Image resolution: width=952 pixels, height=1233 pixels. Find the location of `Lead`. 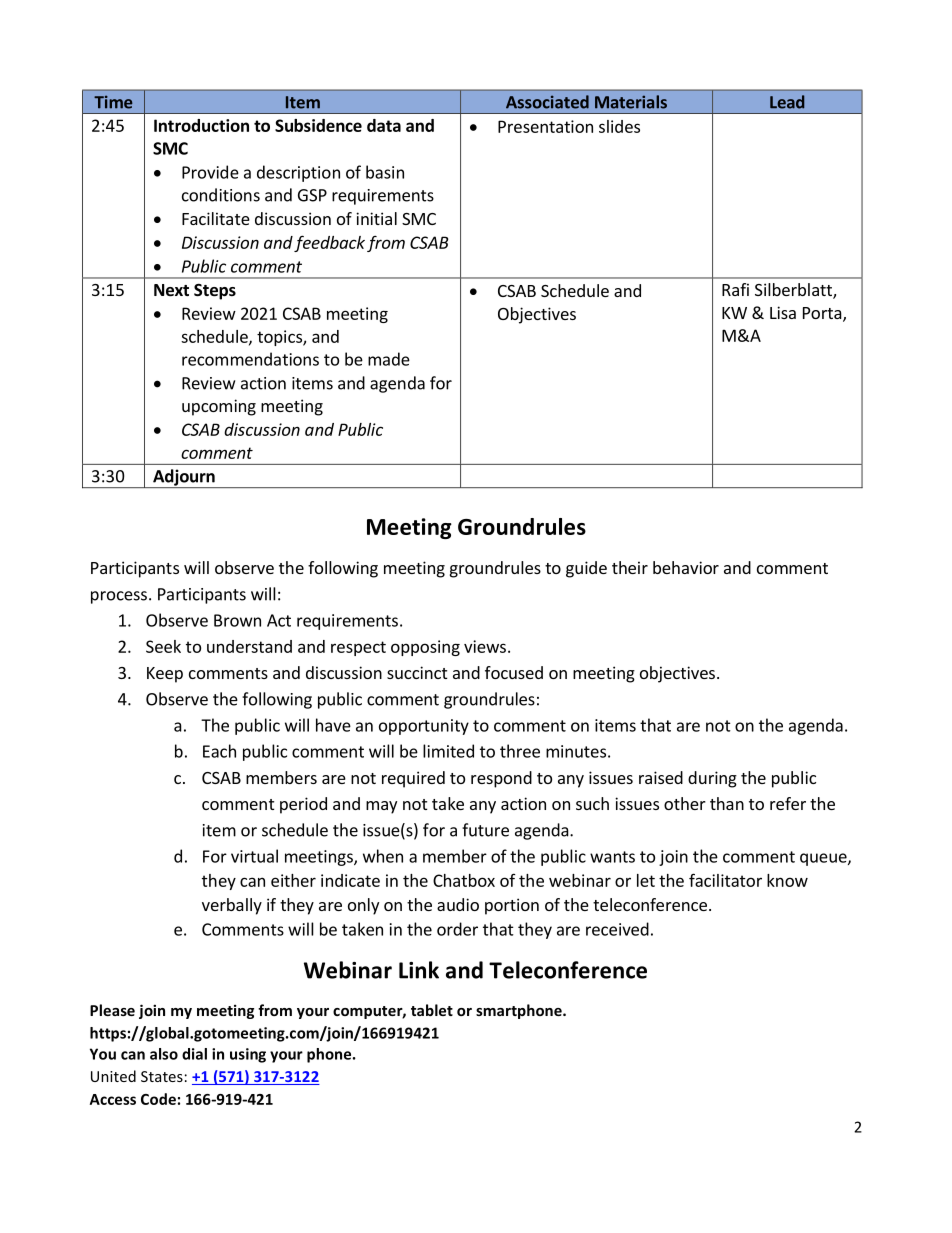

Lead is located at coordinates (787, 102).
